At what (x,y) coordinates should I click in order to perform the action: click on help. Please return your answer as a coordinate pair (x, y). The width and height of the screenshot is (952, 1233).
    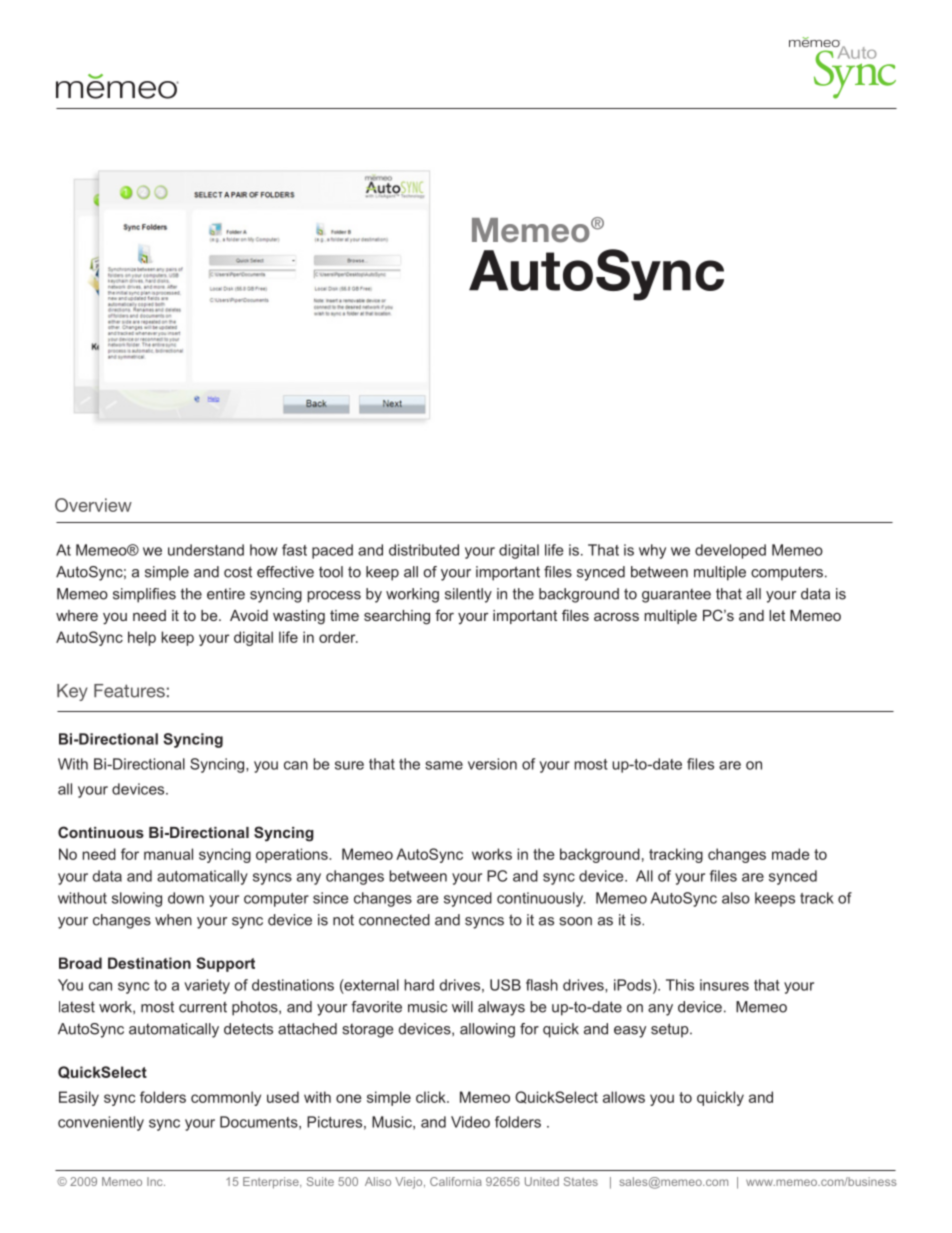
    Looking at the image, I should click on (142, 638).
